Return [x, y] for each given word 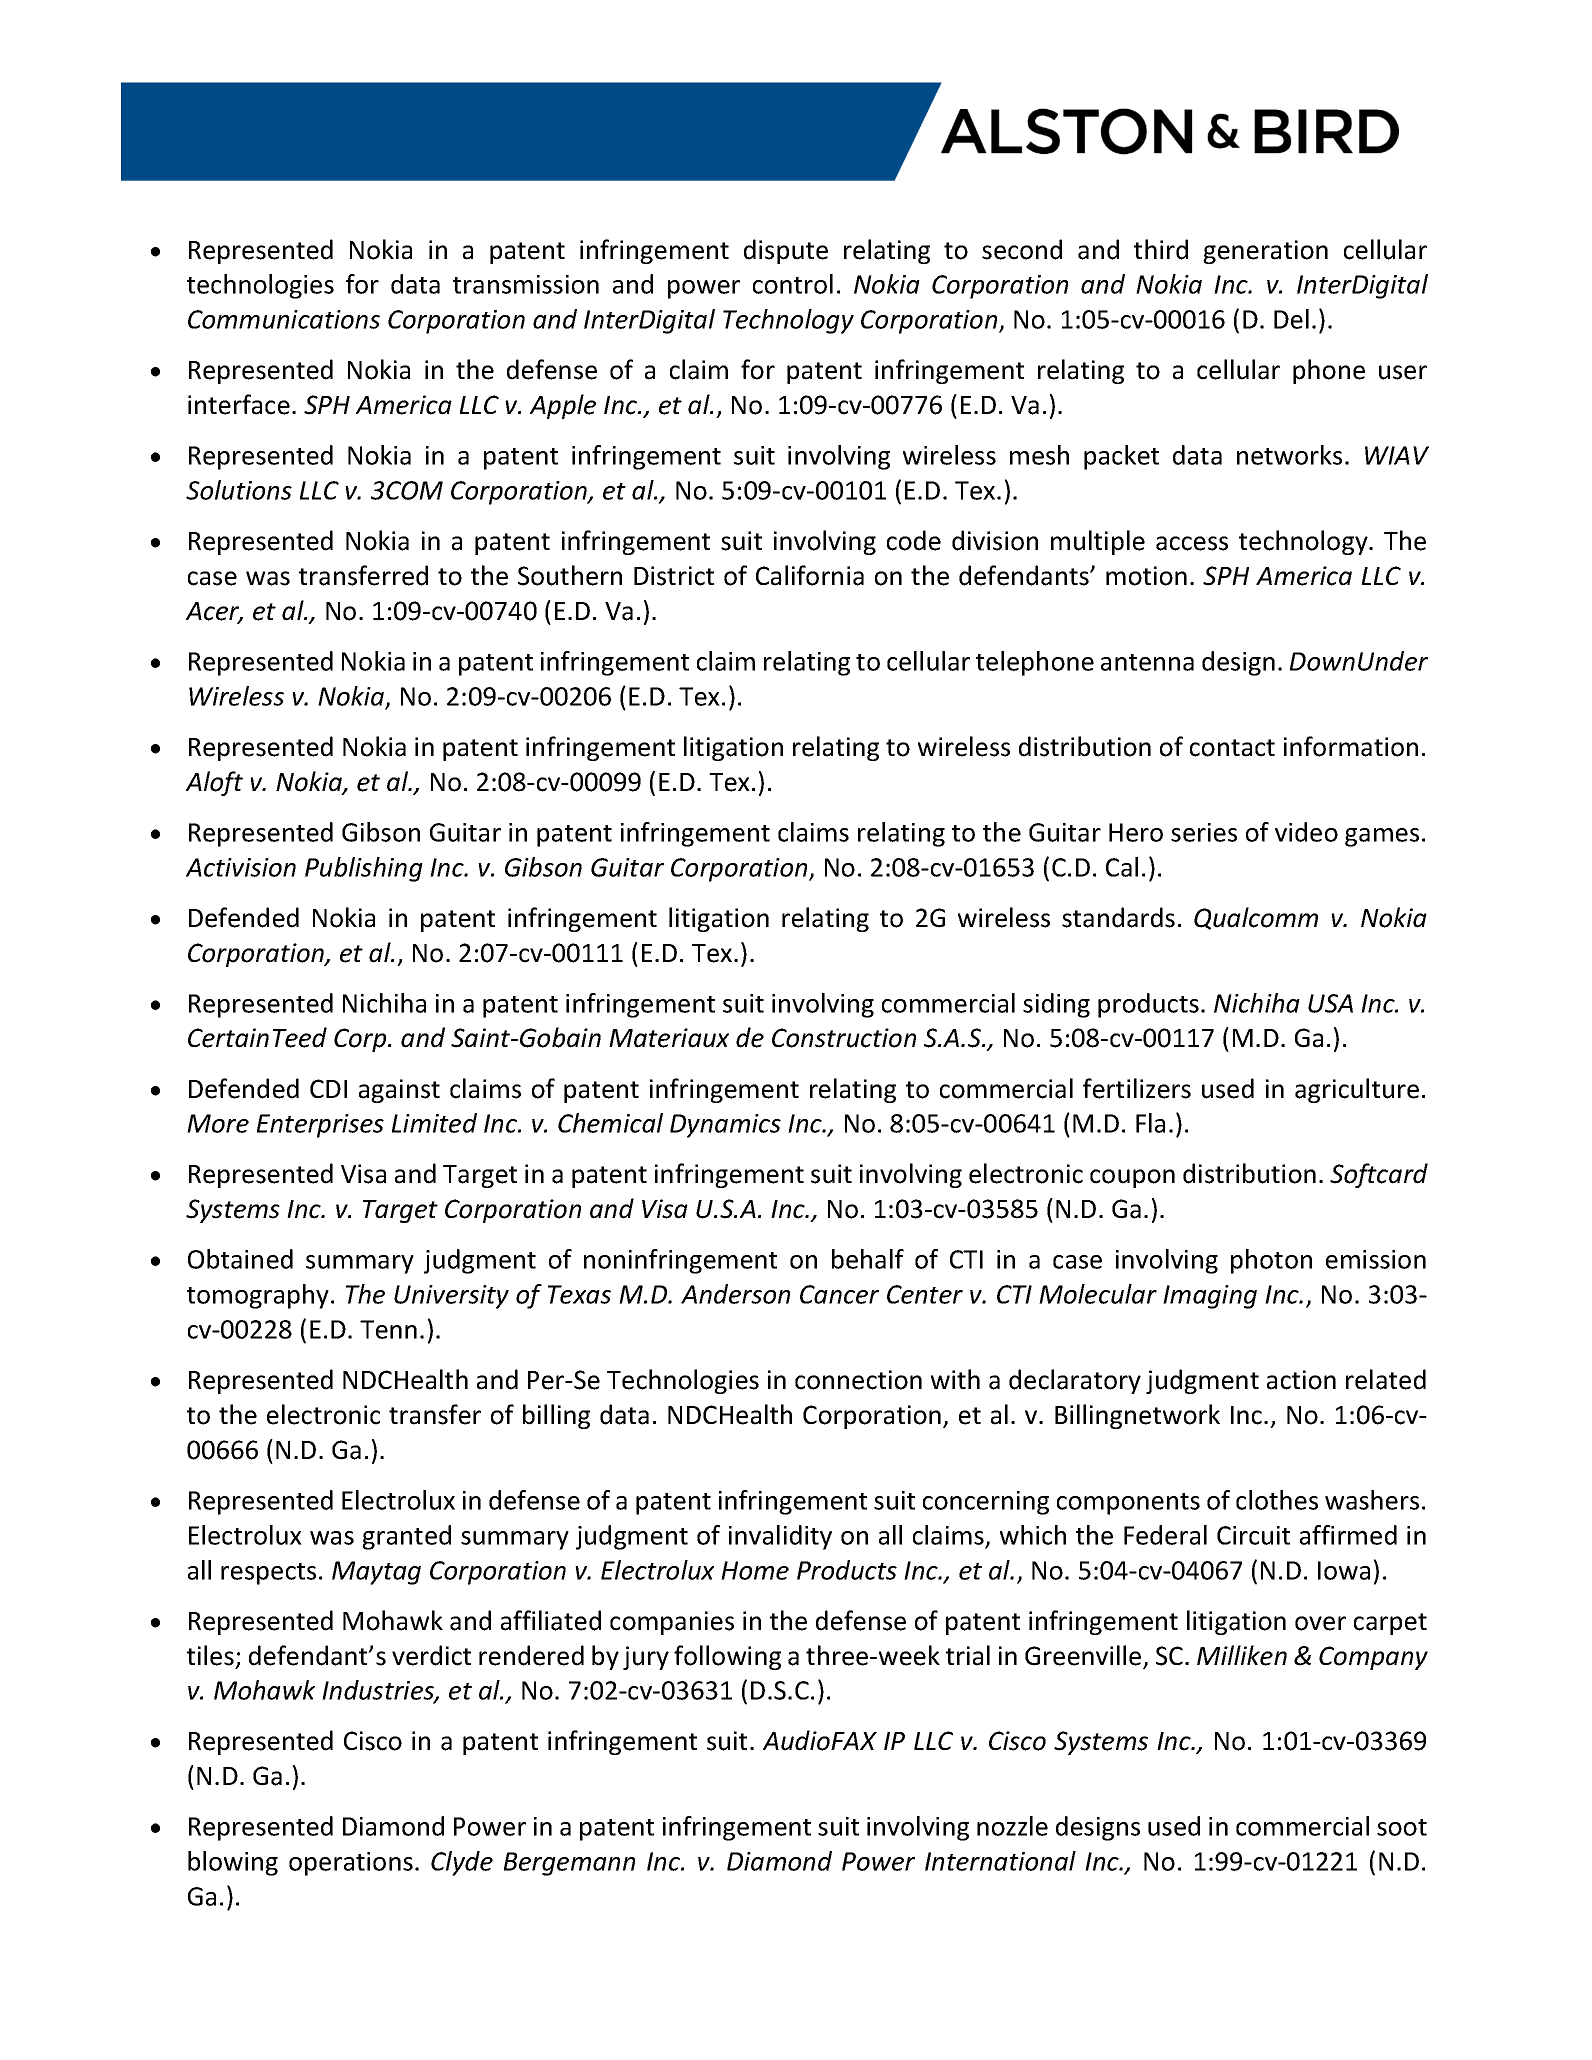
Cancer [839, 1294]
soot [1402, 1827]
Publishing [364, 869]
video [1306, 832]
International [1000, 1861]
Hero [1136, 832]
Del [1291, 319]
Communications [284, 319]
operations [351, 1864]
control [793, 284]
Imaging [1210, 1297]
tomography [258, 1296]
